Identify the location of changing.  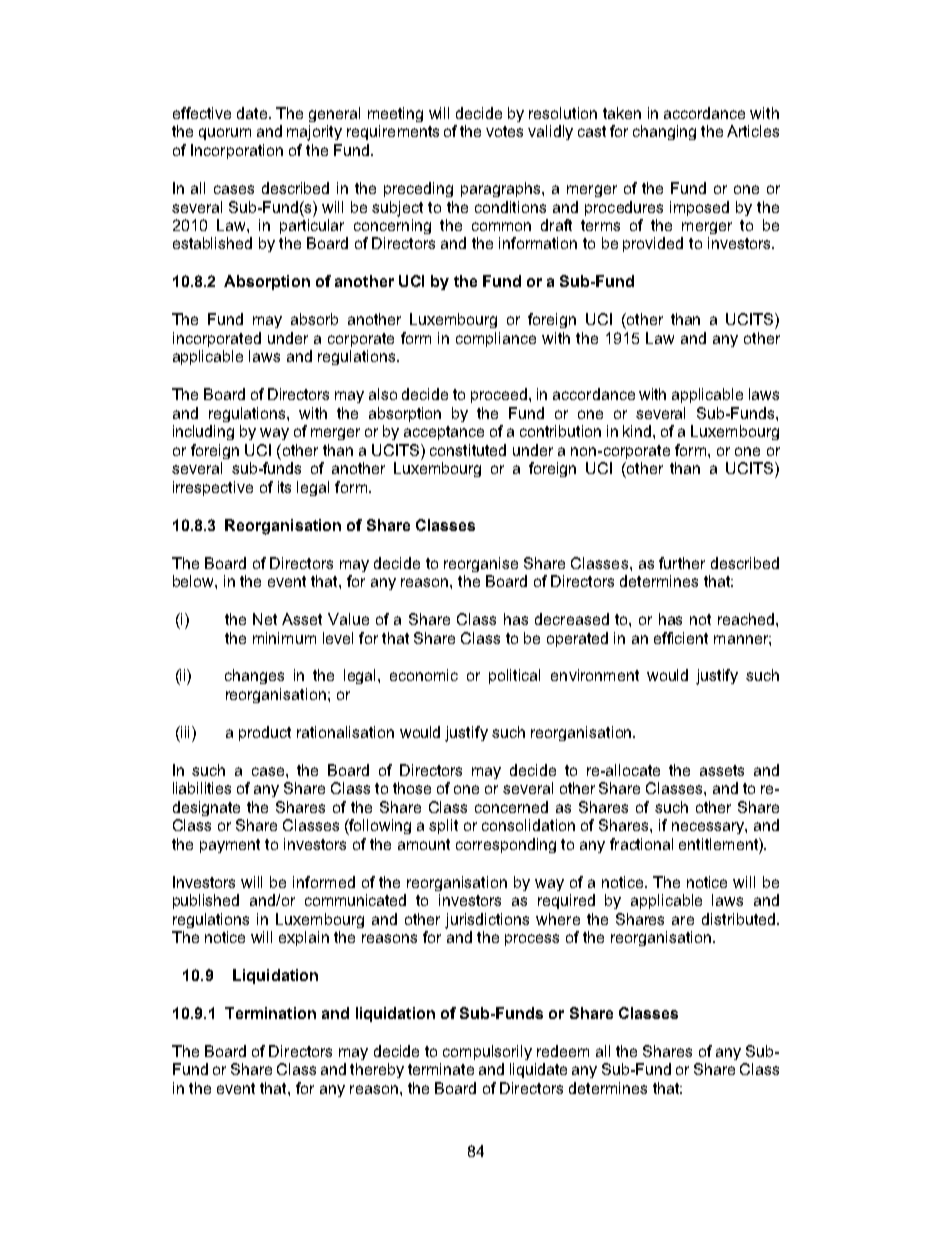
(664, 132).
